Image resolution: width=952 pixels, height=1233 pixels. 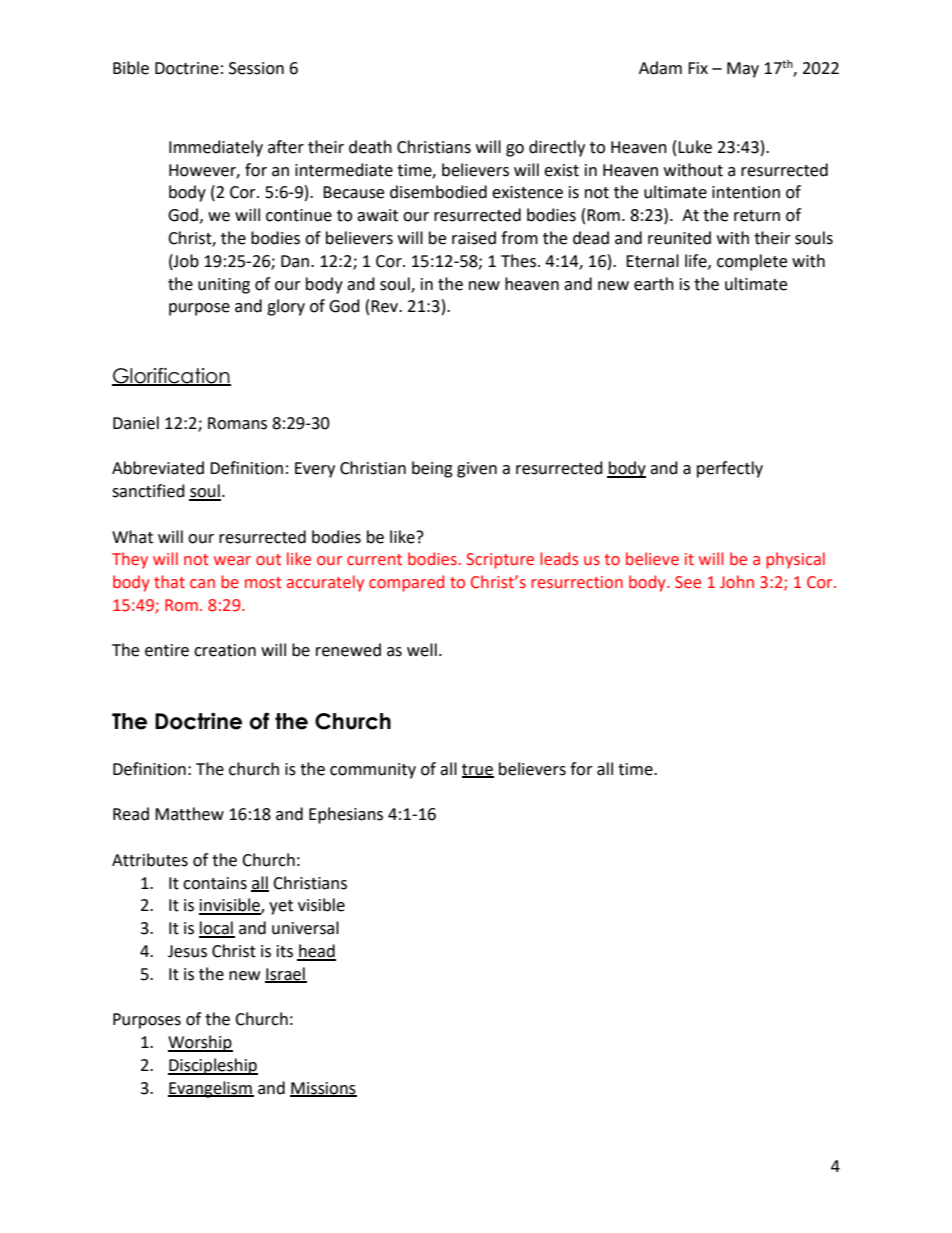 I want to click on Glorification, so click(x=171, y=377).
